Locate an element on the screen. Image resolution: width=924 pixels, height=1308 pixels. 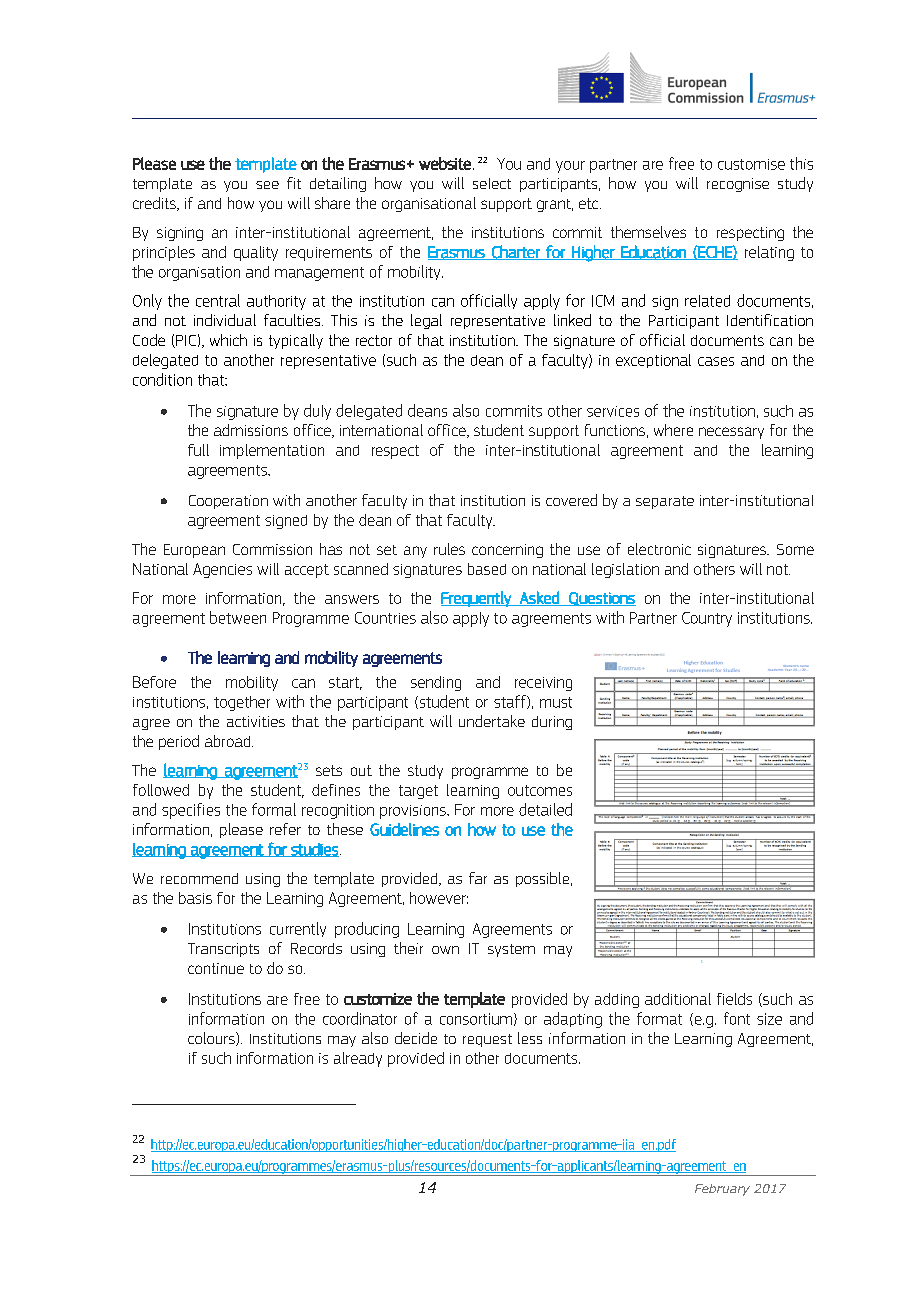
sending is located at coordinates (436, 683).
